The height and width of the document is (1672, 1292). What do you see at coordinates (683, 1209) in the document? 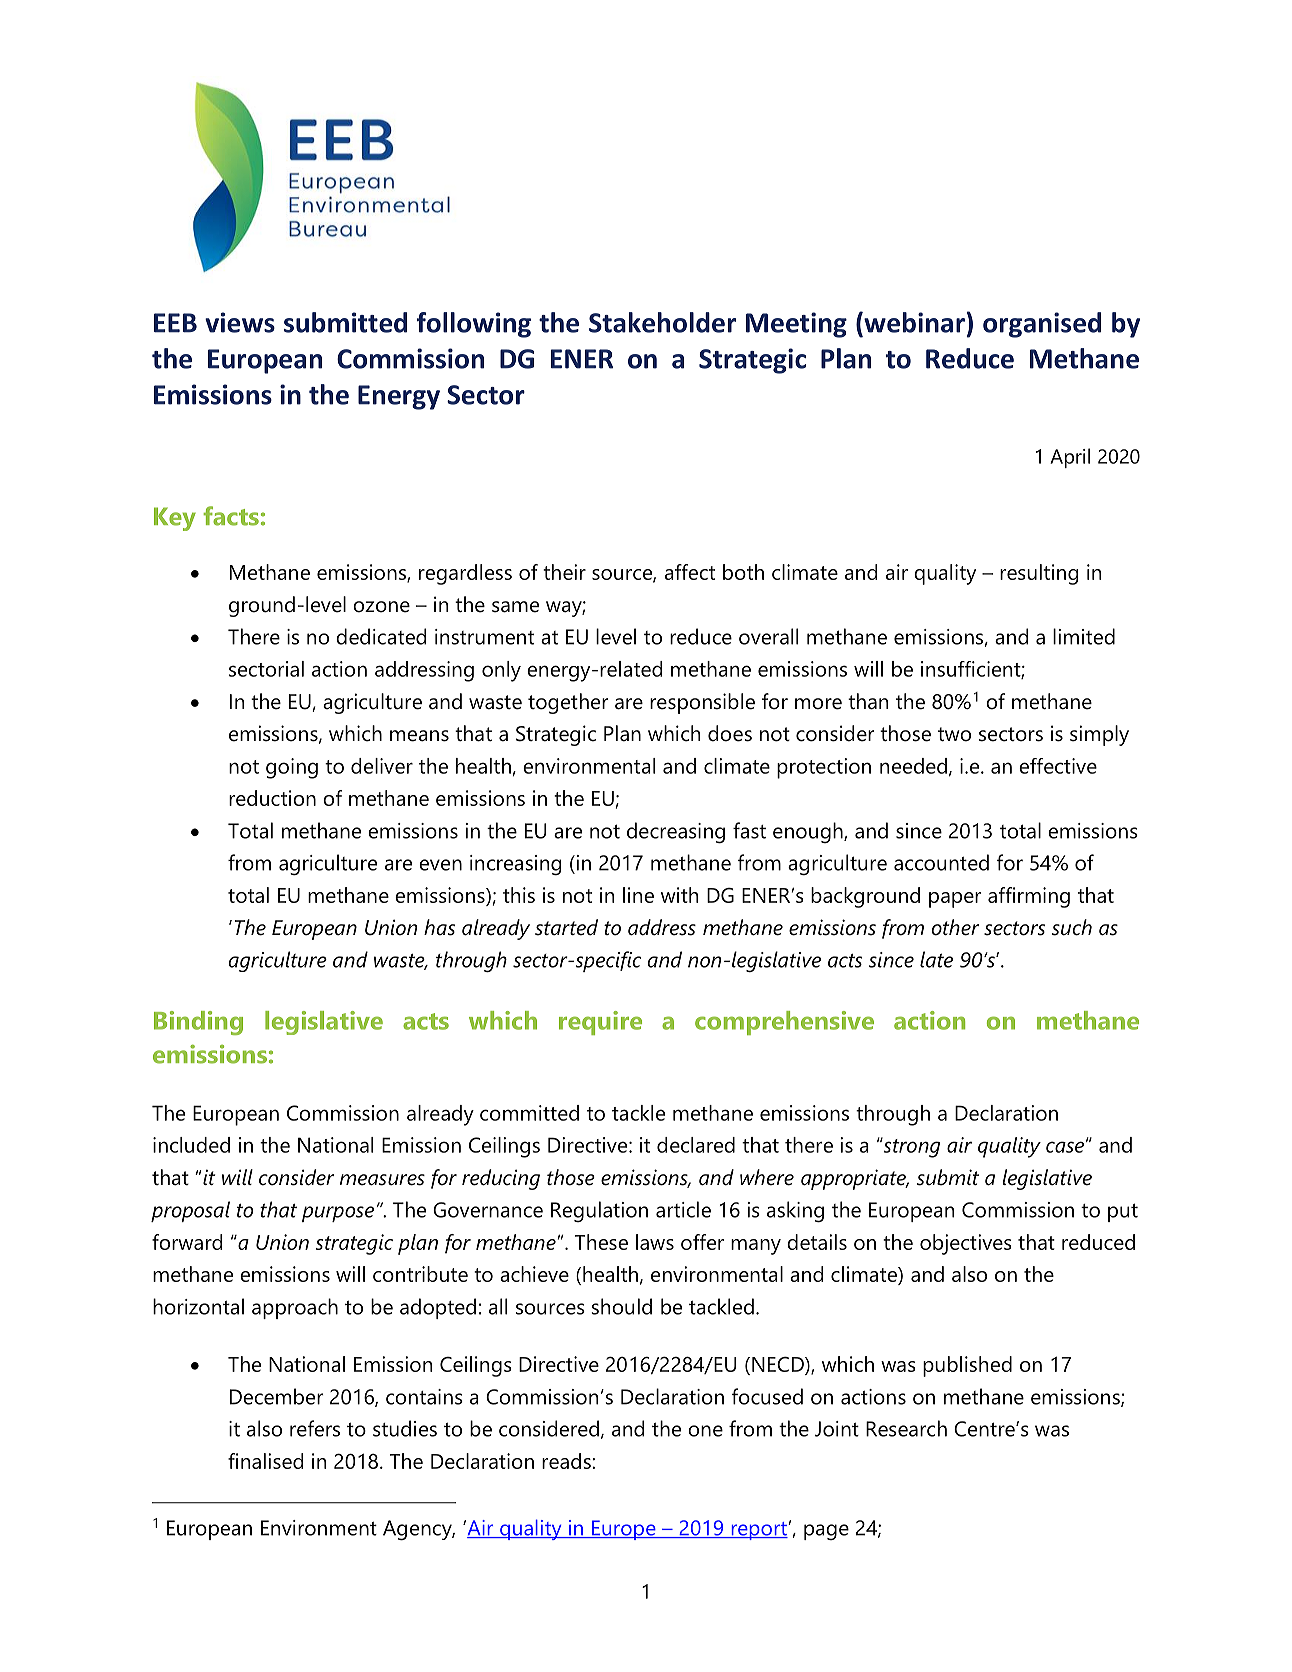
I see `article` at bounding box center [683, 1209].
